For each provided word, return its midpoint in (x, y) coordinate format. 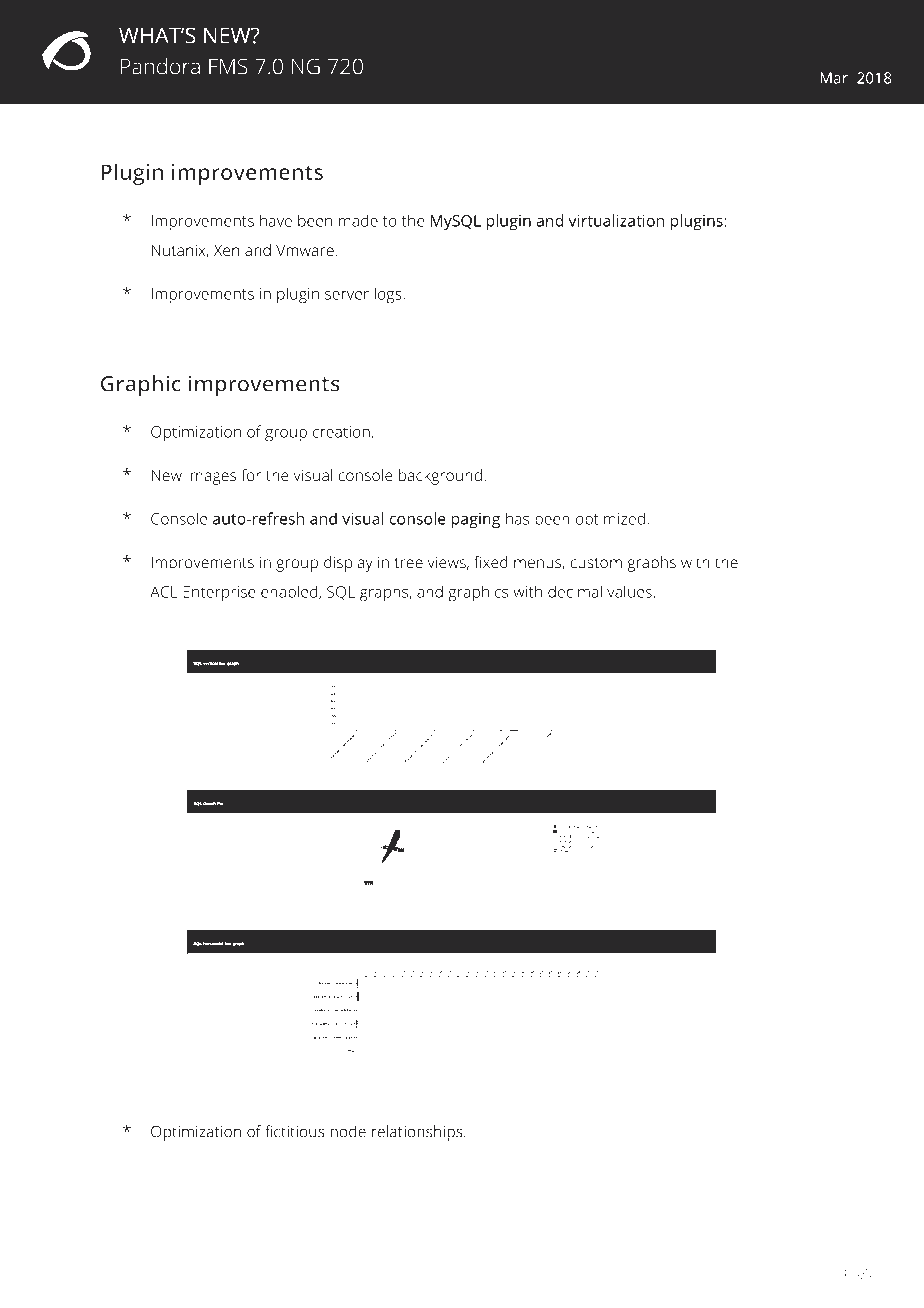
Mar (834, 78)
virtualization (616, 220)
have (276, 220)
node (348, 1131)
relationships (418, 1133)
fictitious (295, 1131)
